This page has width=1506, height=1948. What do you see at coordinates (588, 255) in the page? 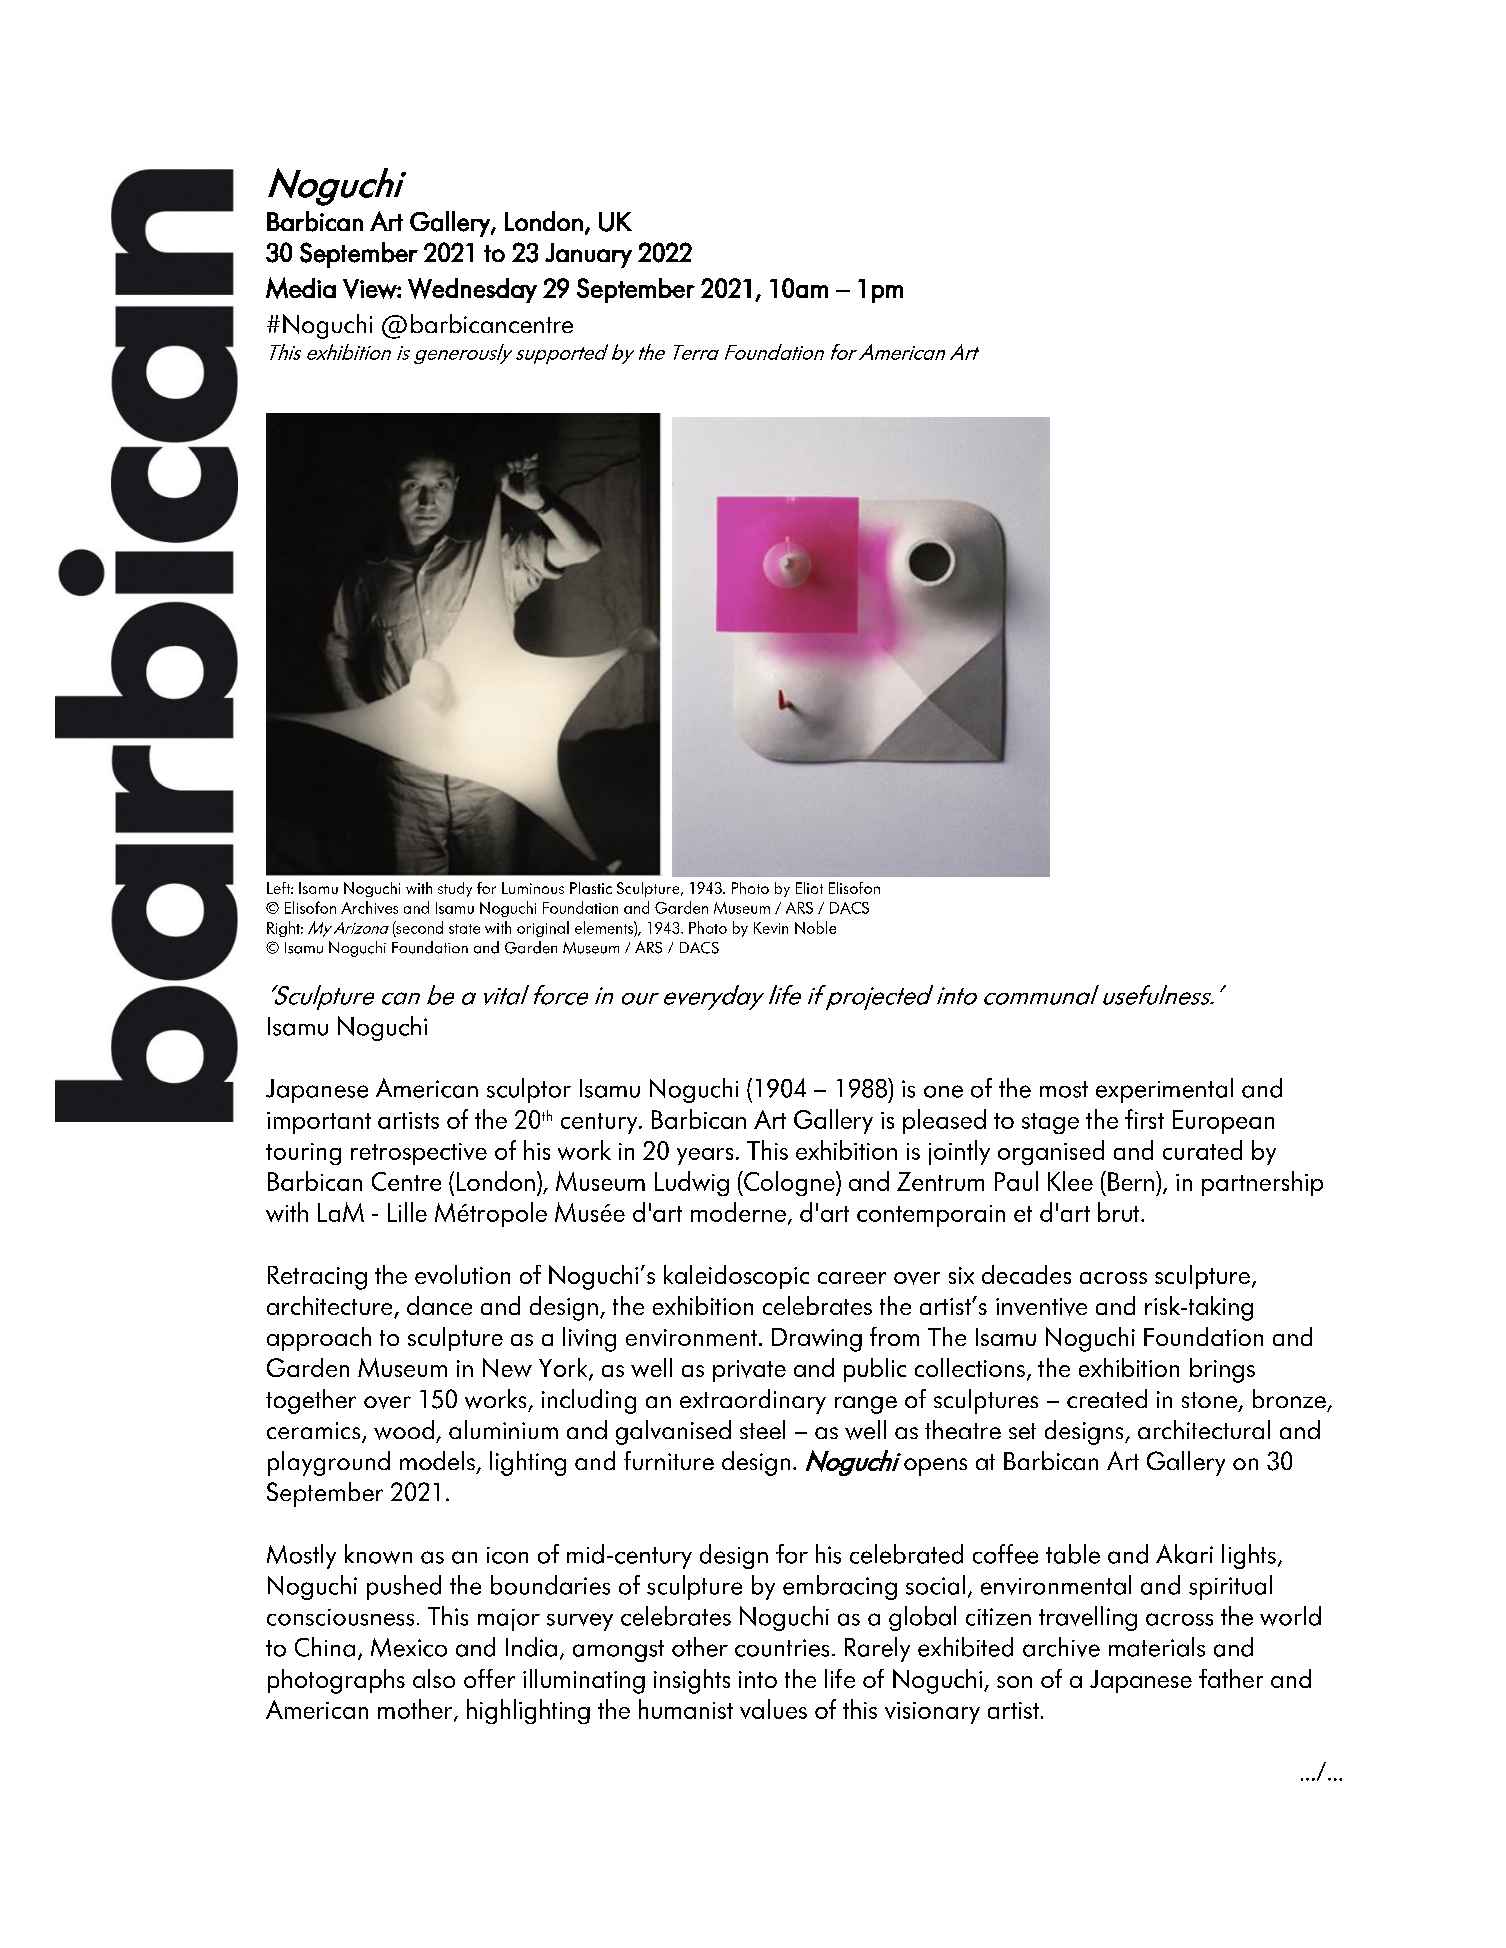
I see `January` at bounding box center [588, 255].
